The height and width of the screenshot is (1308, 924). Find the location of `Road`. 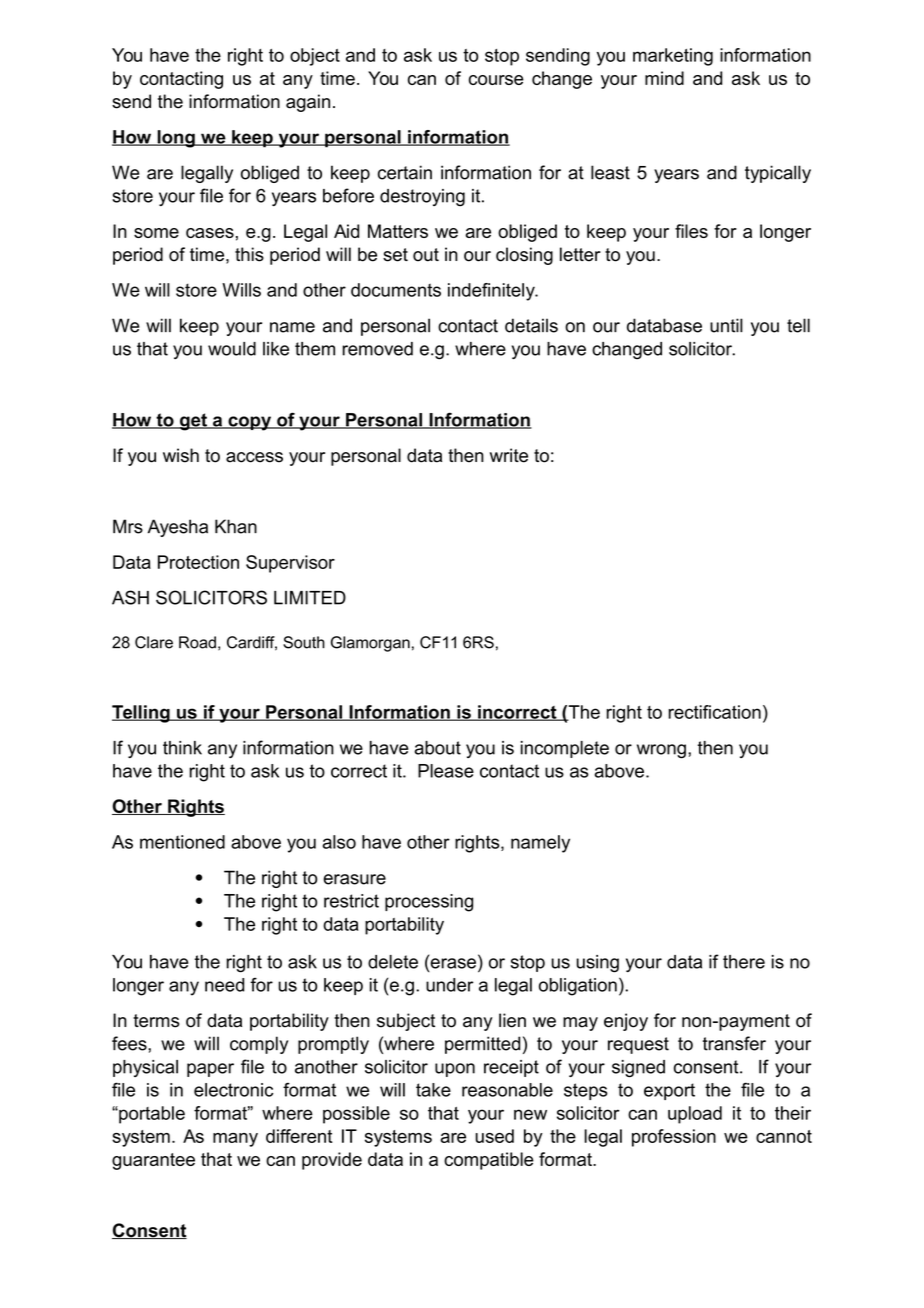

Road is located at coordinates (197, 642).
